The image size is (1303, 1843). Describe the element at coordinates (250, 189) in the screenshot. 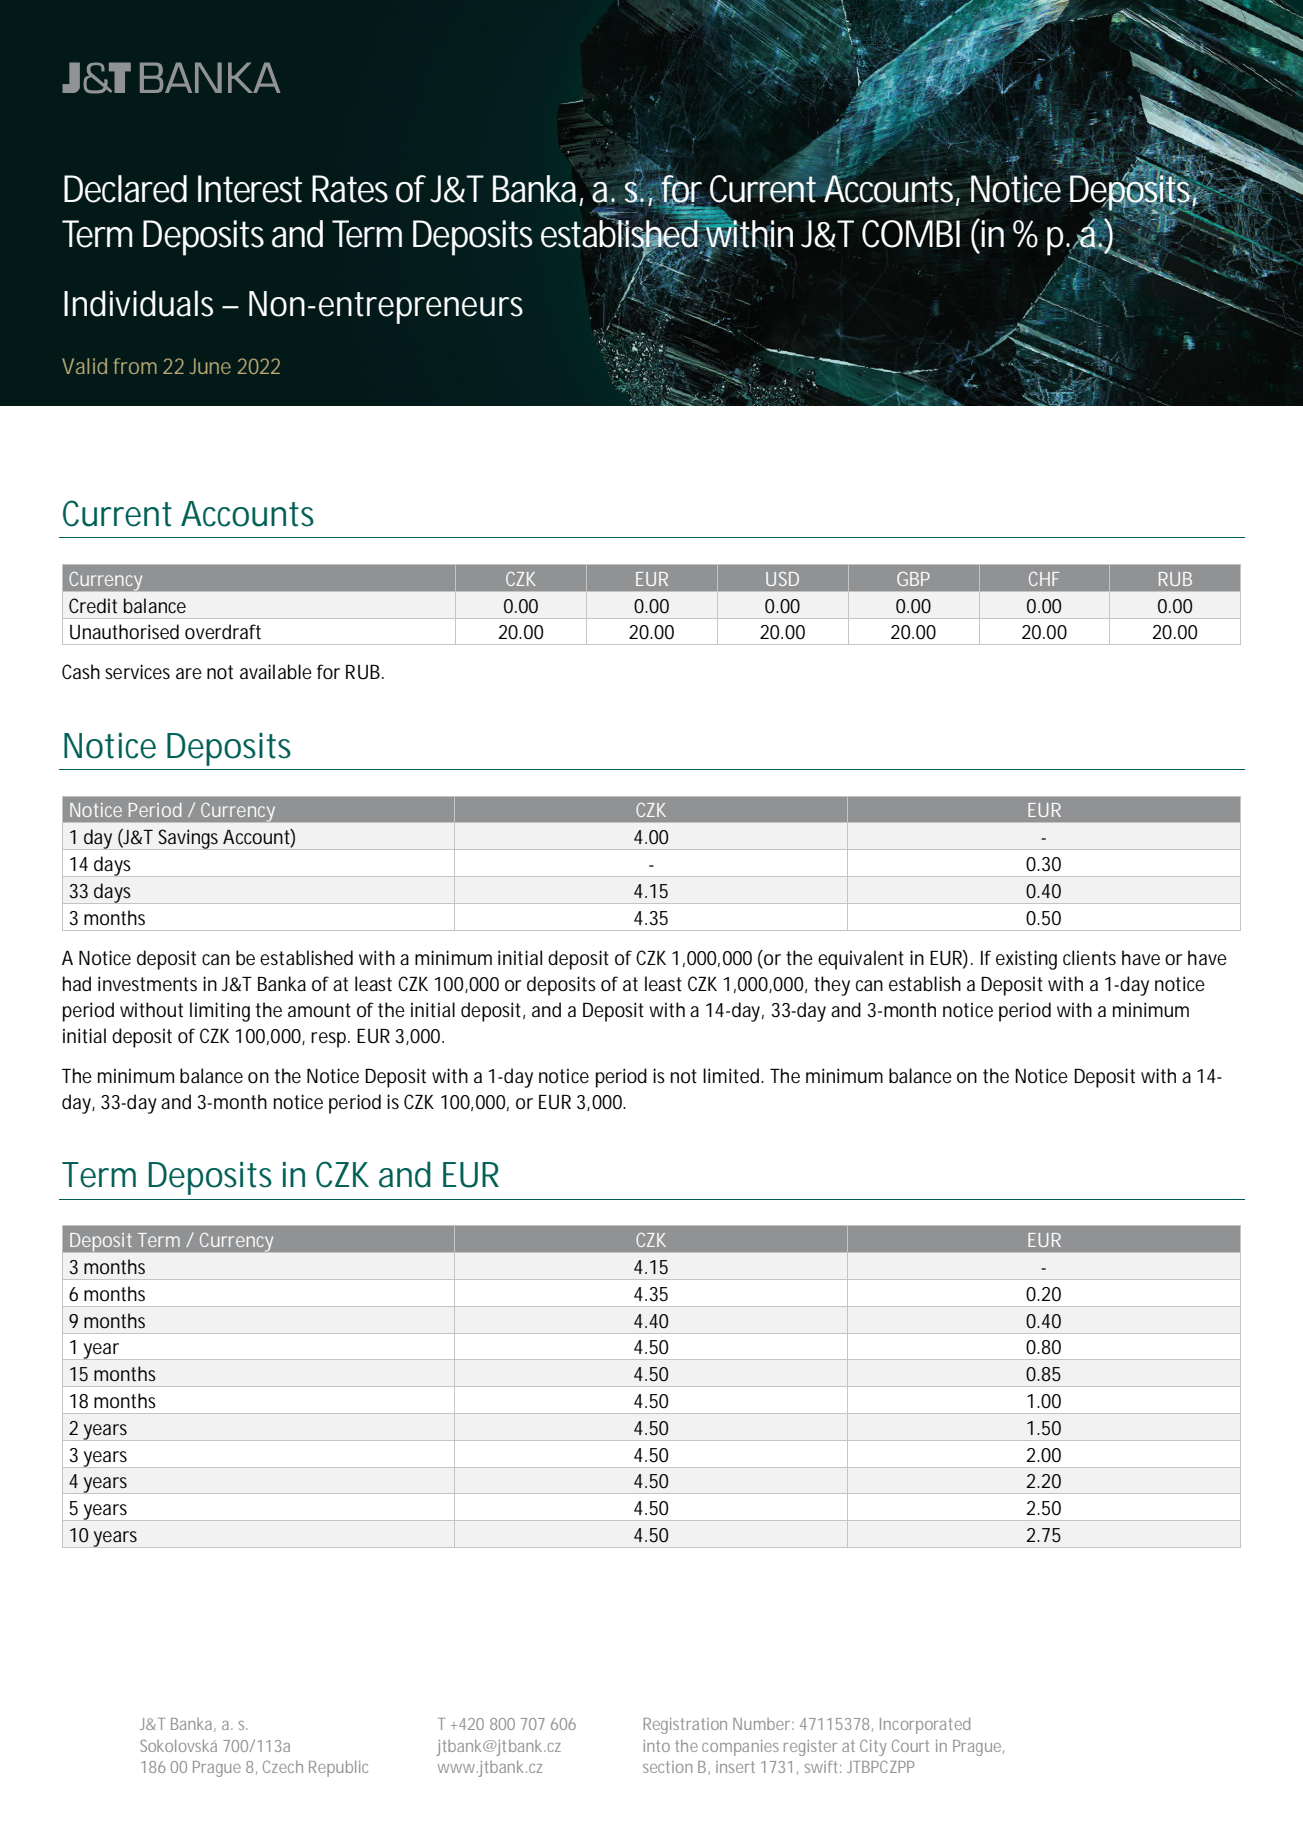

I see `Interest` at that location.
